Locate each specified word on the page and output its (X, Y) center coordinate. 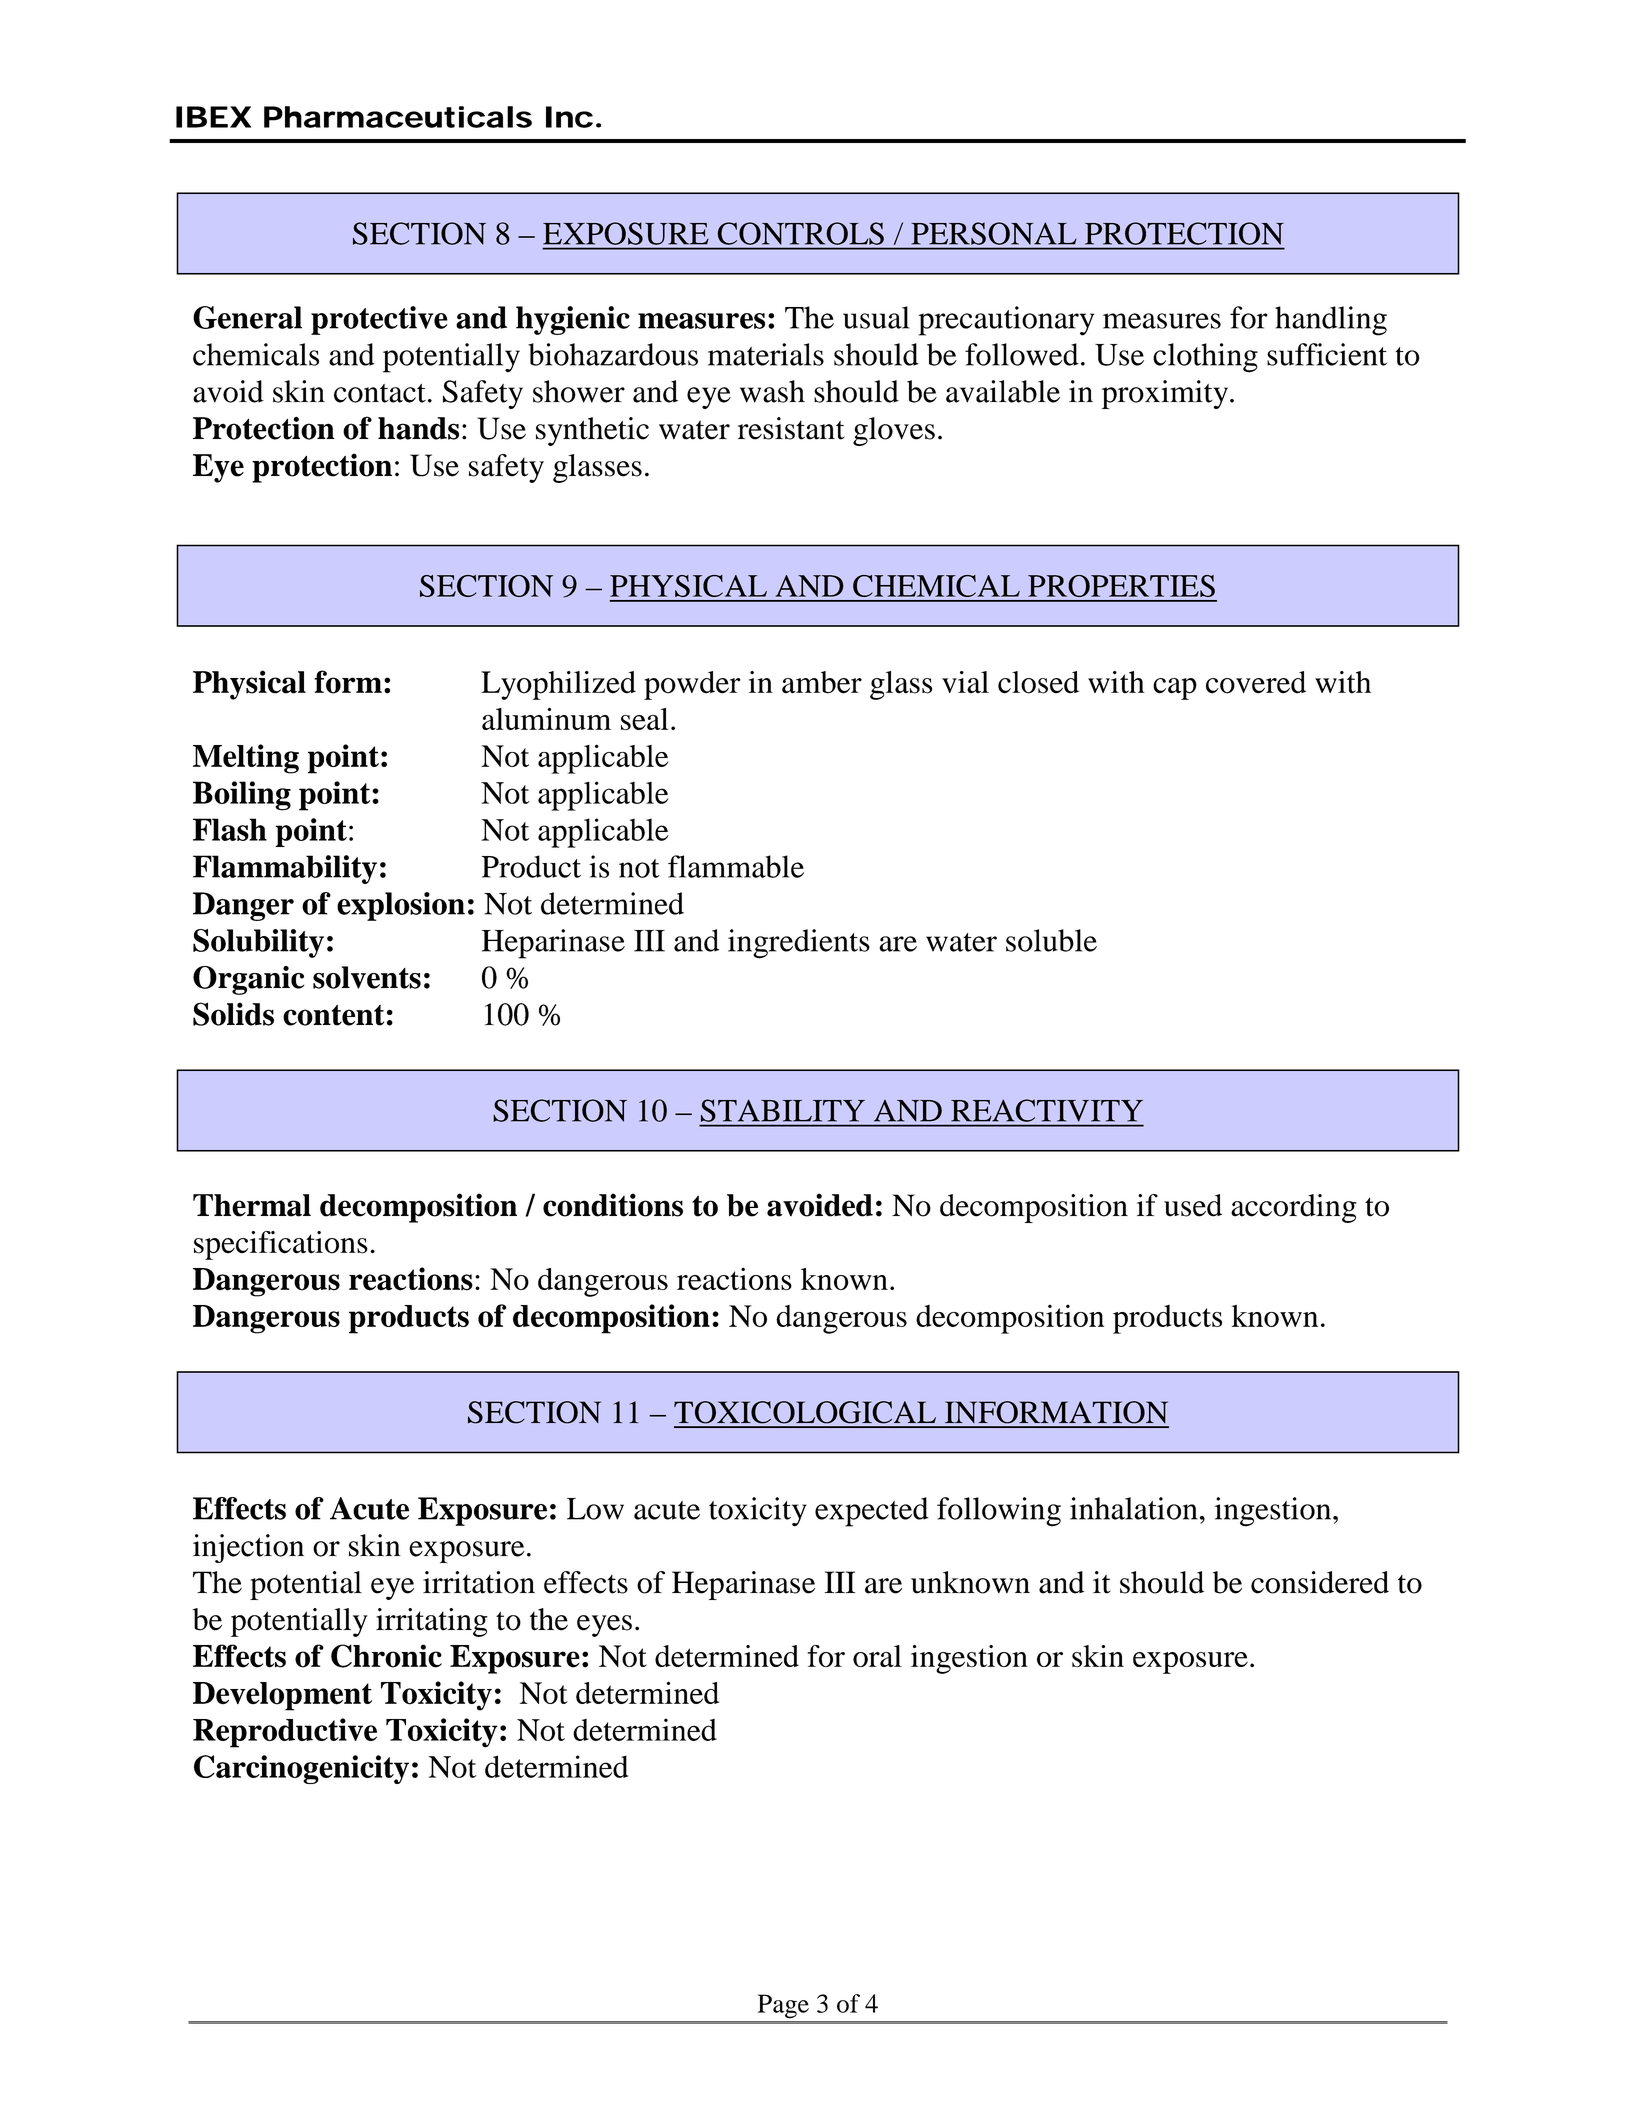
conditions (613, 1205)
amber (822, 682)
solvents (367, 977)
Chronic (386, 1656)
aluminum (546, 718)
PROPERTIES (1121, 586)
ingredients (799, 944)
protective (379, 320)
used (1193, 1205)
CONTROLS (801, 233)
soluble (1051, 940)
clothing (1205, 358)
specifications (281, 1245)
